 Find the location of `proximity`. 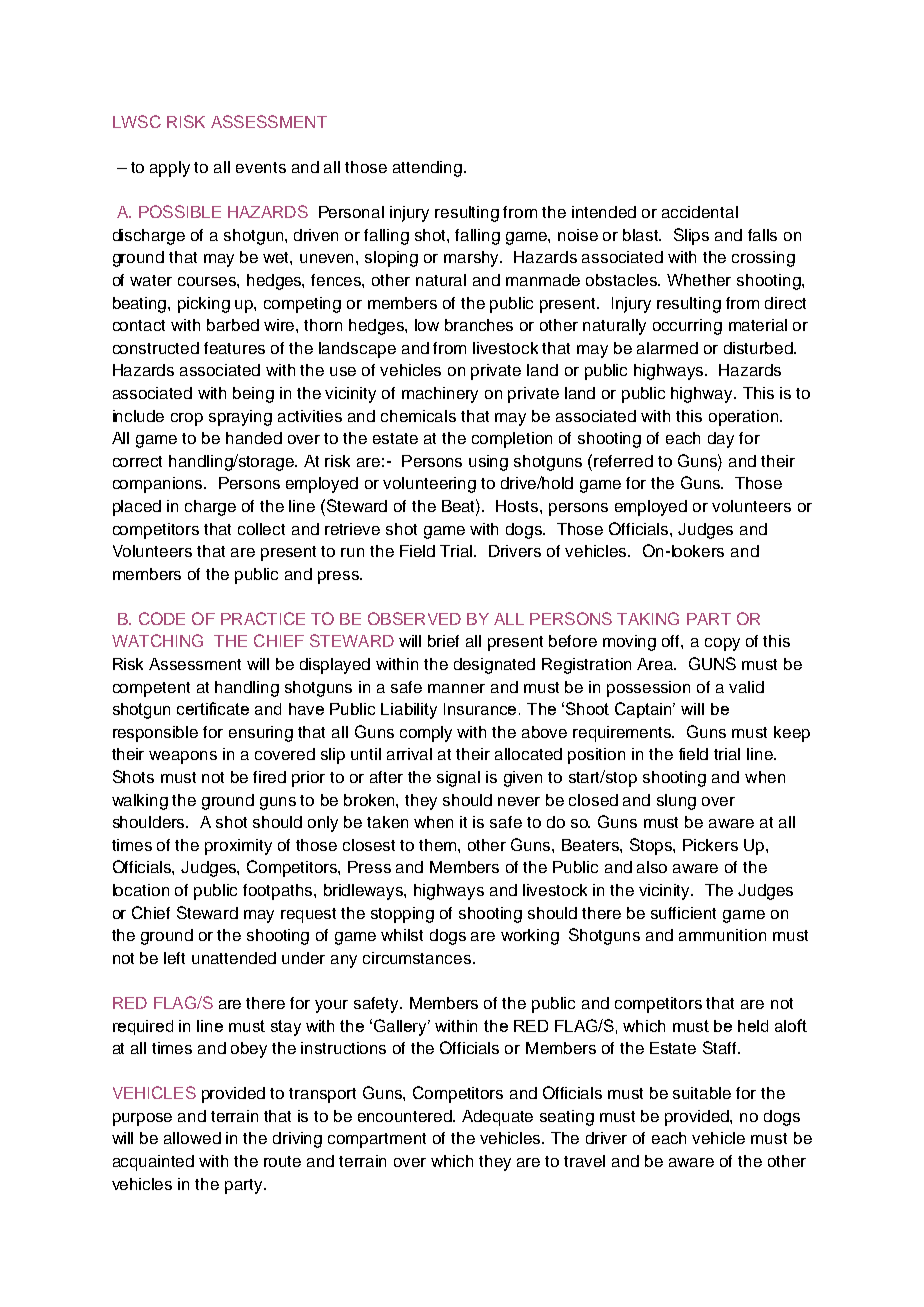

proximity is located at coordinates (238, 847).
